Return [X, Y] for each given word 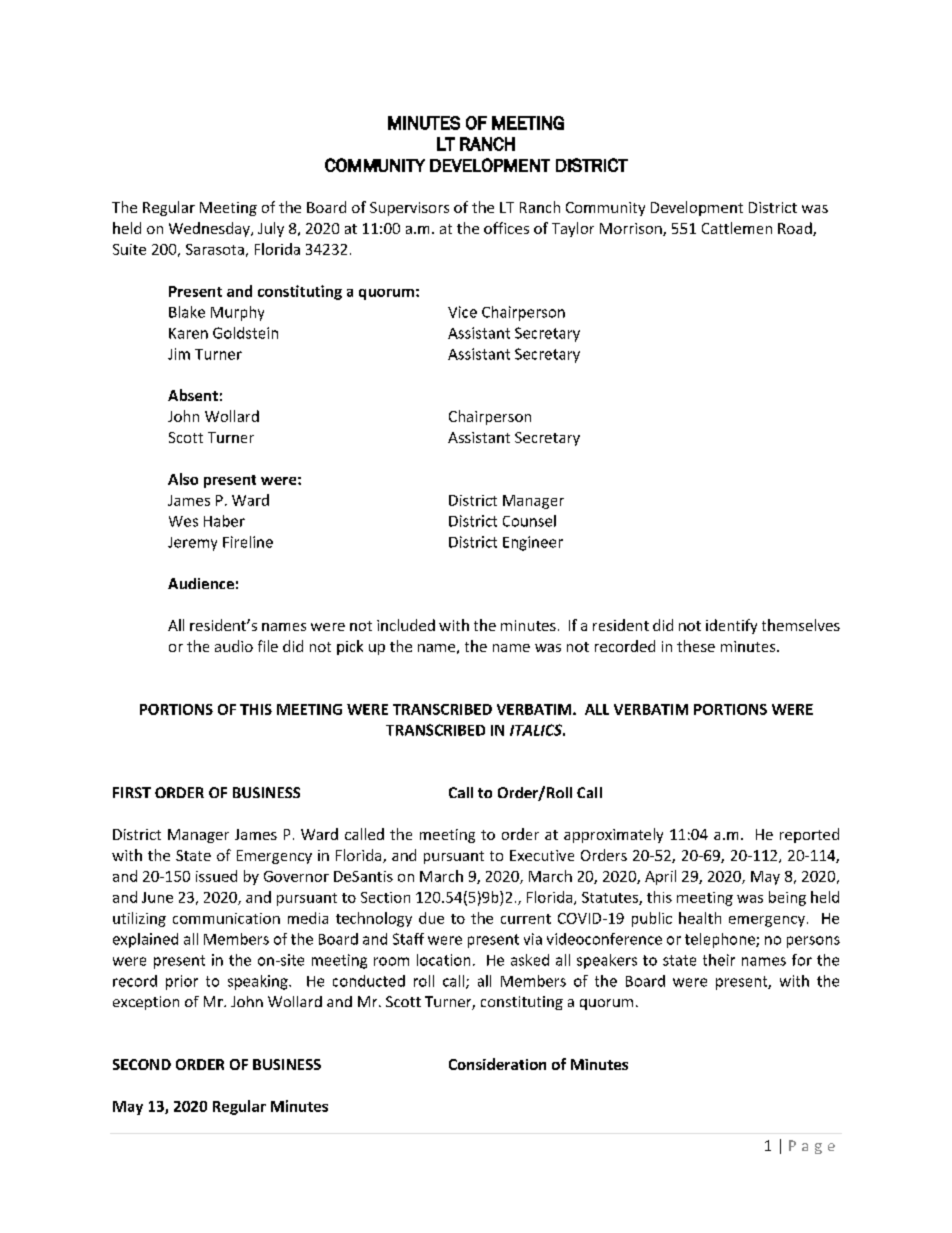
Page [812, 1147]
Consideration [497, 1064]
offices [506, 228]
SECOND [142, 1064]
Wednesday [210, 229]
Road [796, 229]
